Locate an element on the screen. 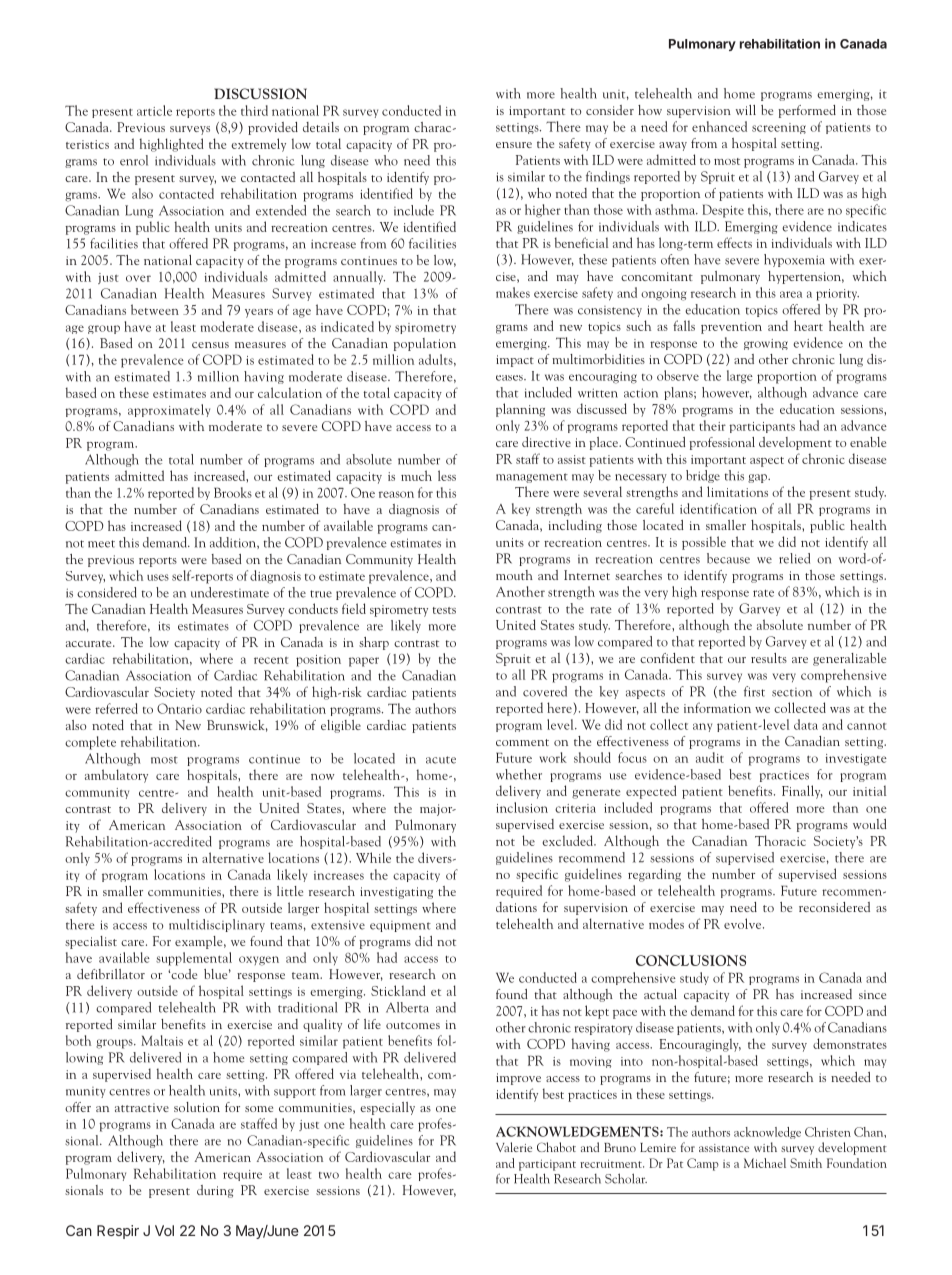 The height and width of the screenshot is (1275, 952). ensure is located at coordinates (514, 145).
